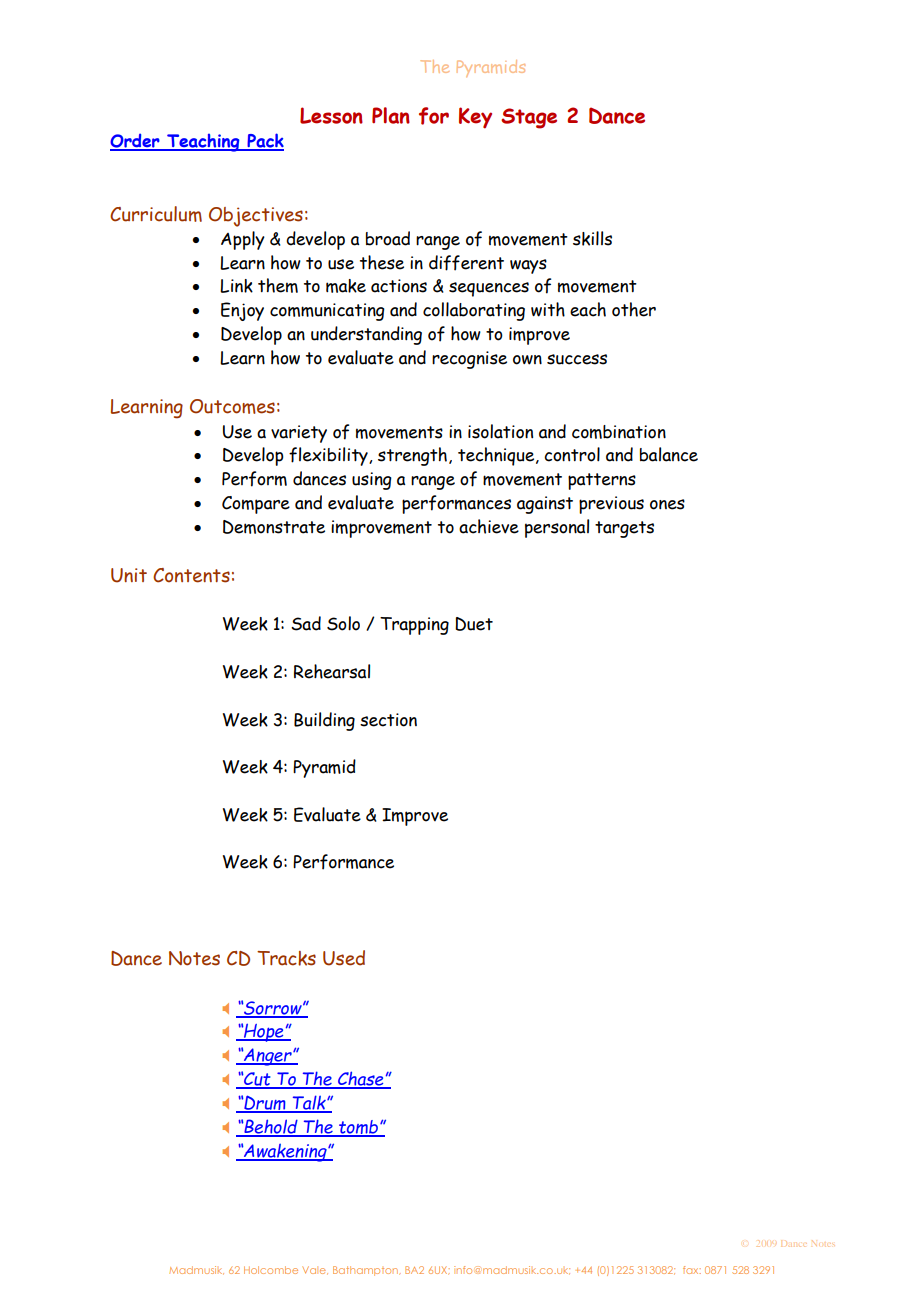  What do you see at coordinates (372, 481) in the screenshot?
I see `using` at bounding box center [372, 481].
